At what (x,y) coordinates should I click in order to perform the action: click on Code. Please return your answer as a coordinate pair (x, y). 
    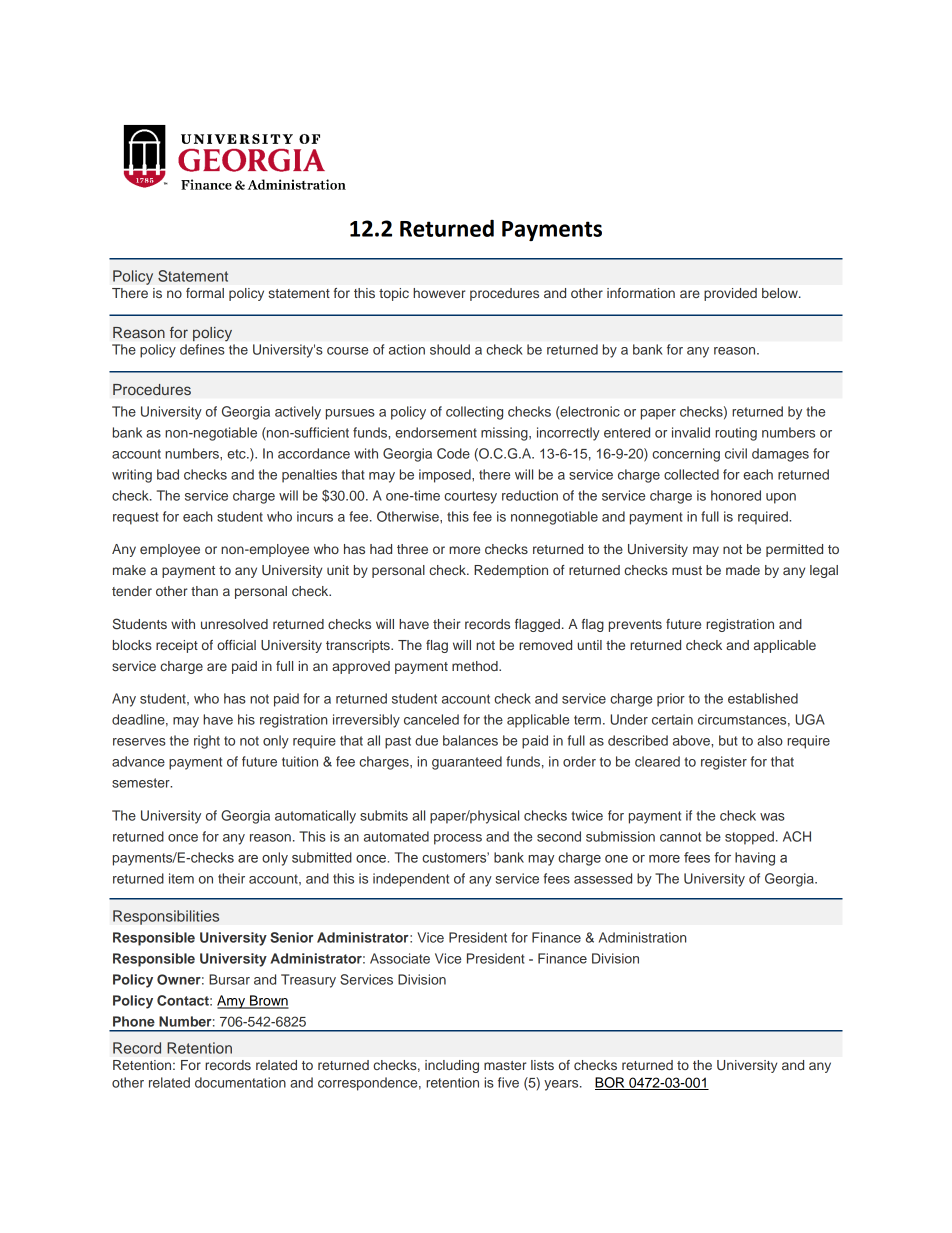
    Looking at the image, I should click on (453, 453).
